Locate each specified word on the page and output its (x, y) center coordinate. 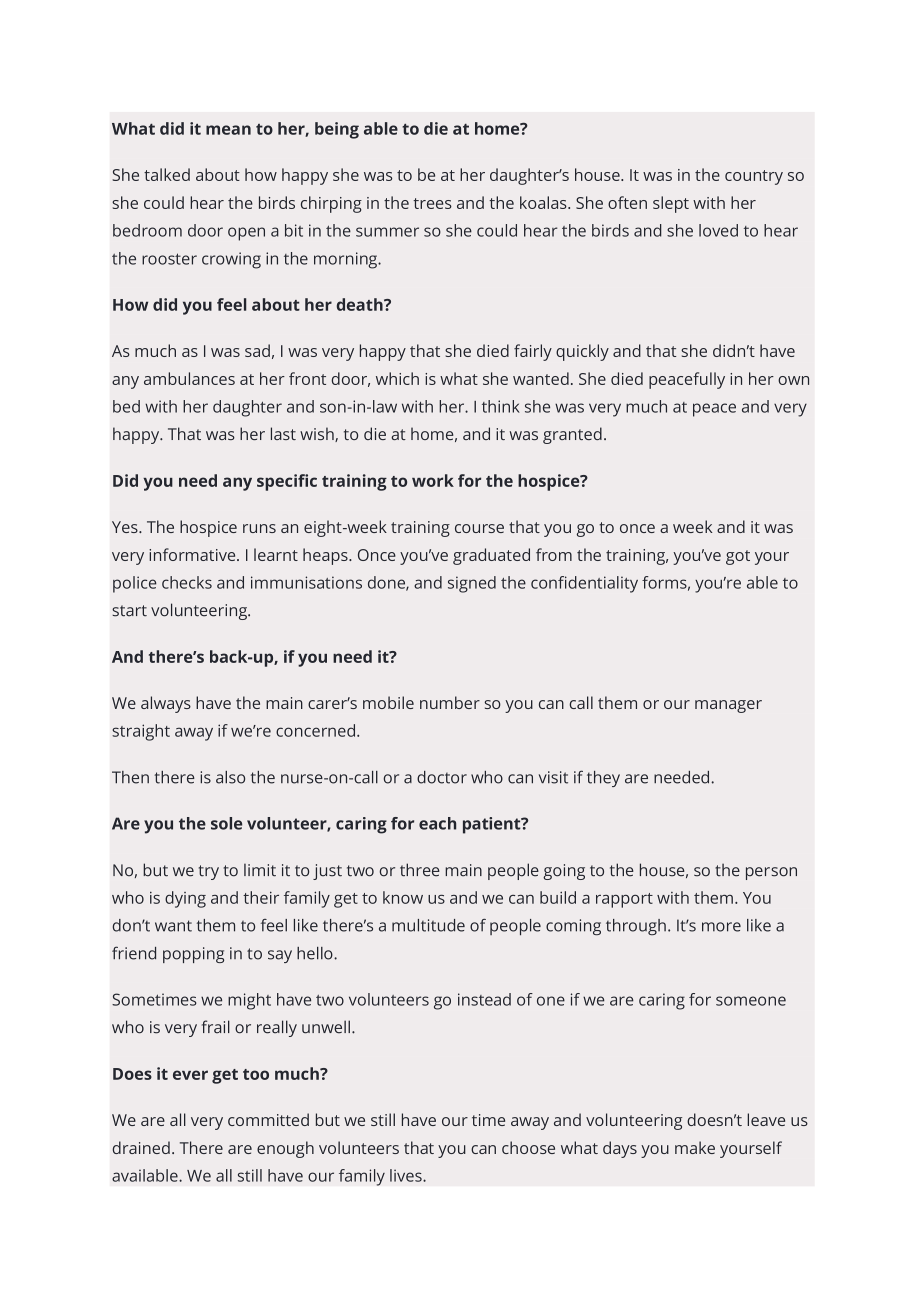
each (437, 823)
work (433, 480)
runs (259, 528)
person (771, 873)
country (754, 177)
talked (167, 174)
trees (432, 203)
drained (141, 1147)
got (738, 557)
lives (407, 1175)
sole (226, 823)
